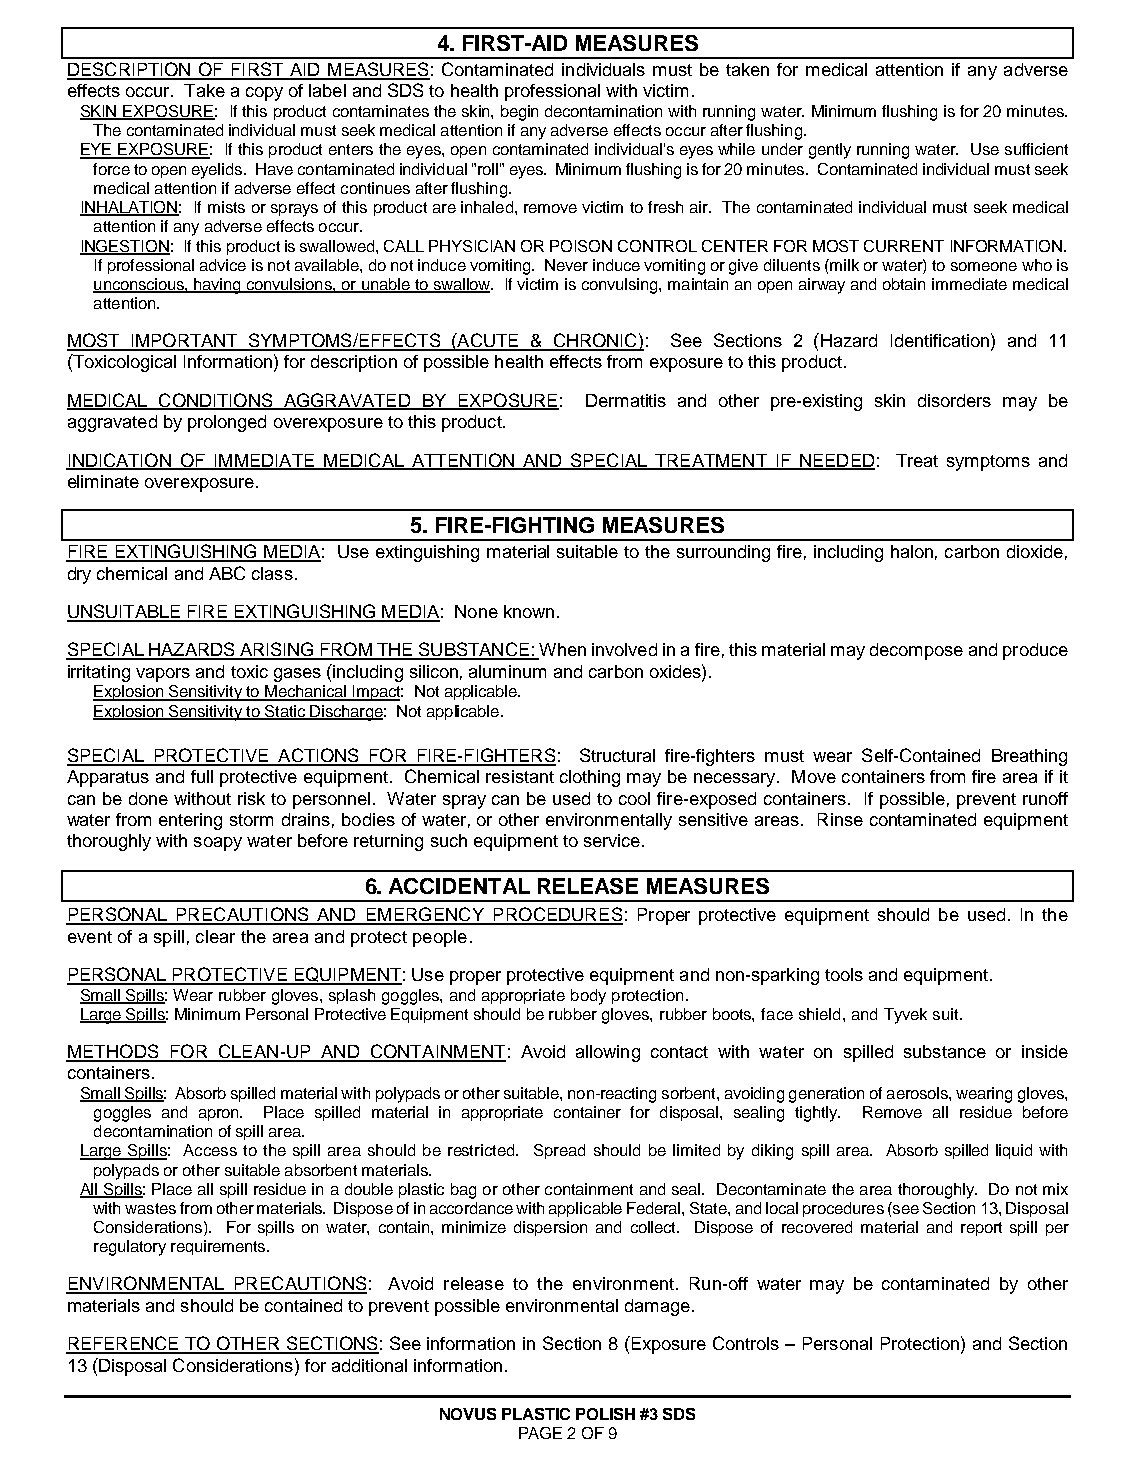 The width and height of the screenshot is (1135, 1469). What do you see at coordinates (1029, 757) in the screenshot?
I see `Breathing` at bounding box center [1029, 757].
